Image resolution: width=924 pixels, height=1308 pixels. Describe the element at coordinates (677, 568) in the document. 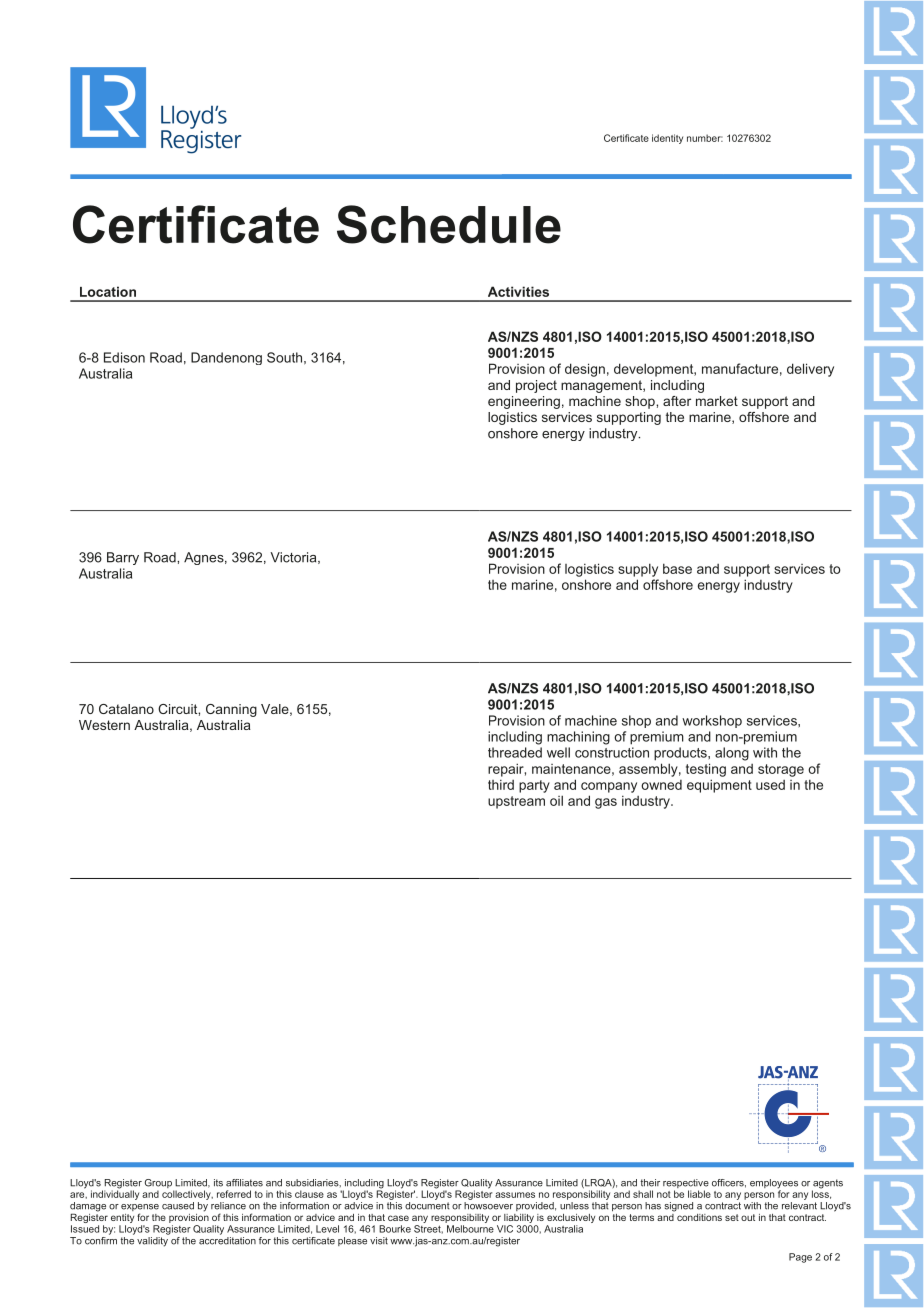

I see `base` at that location.
